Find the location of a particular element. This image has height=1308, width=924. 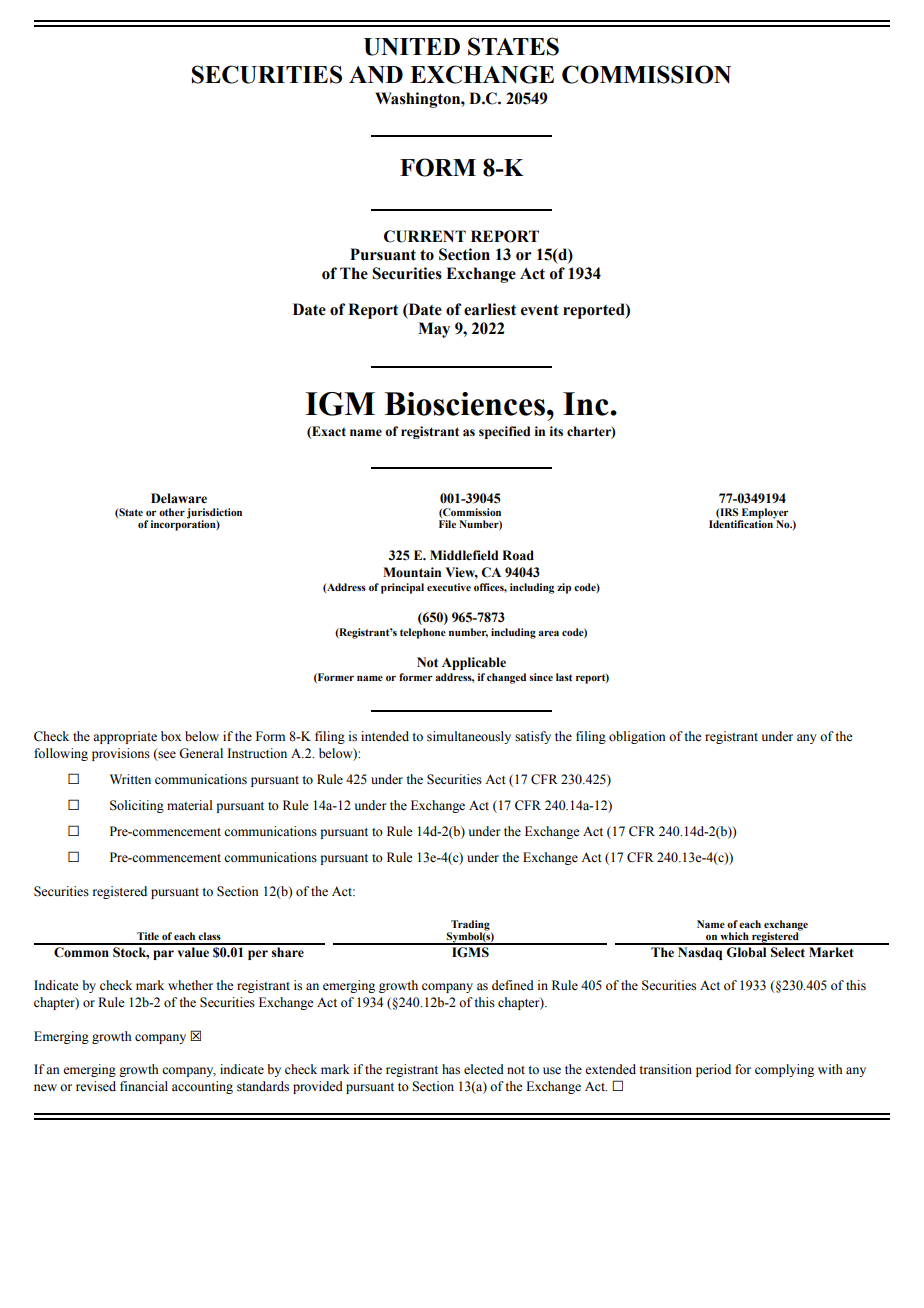

simultaneously is located at coordinates (469, 737).
